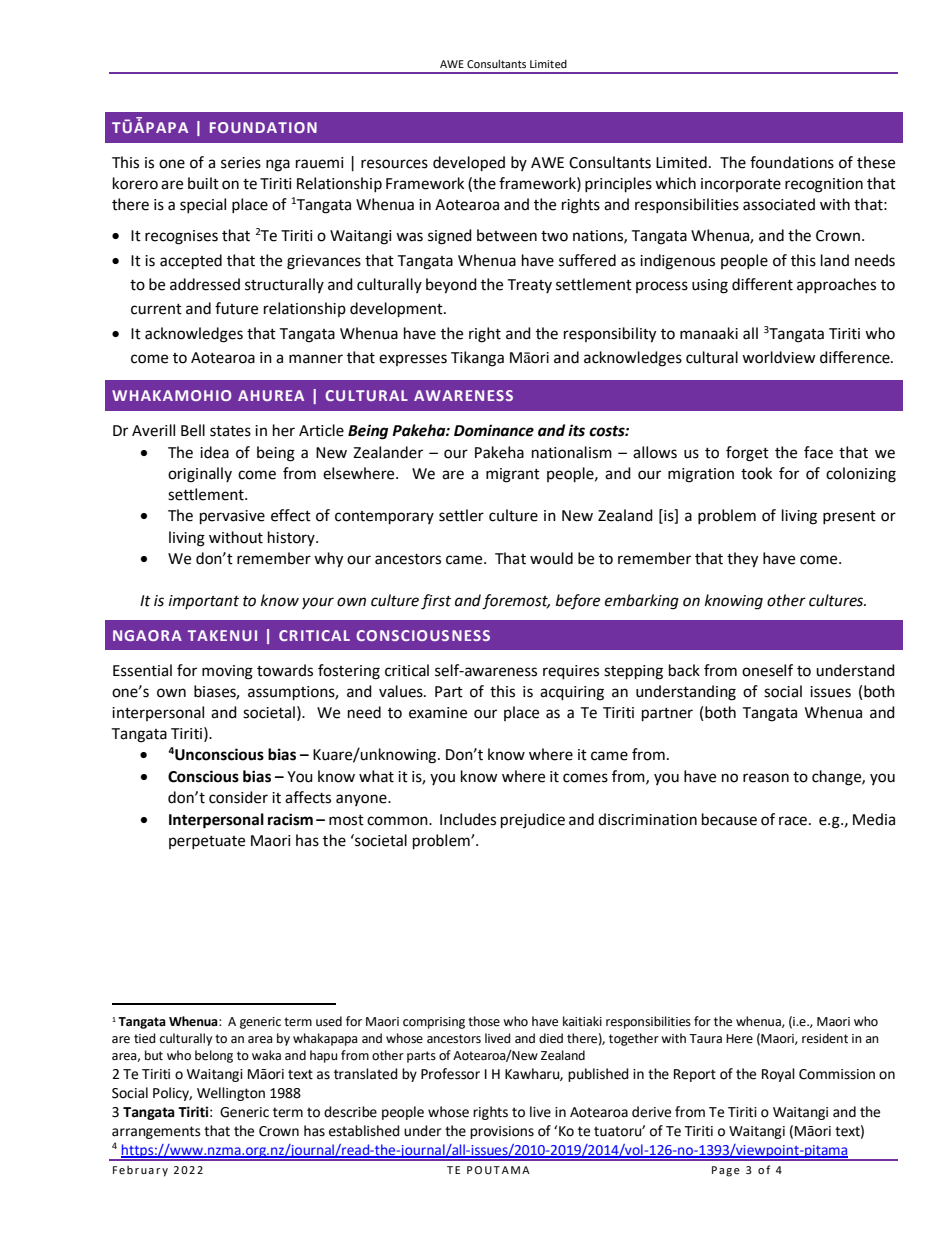 This screenshot has height=1233, width=952. I want to click on moving, so click(227, 672).
